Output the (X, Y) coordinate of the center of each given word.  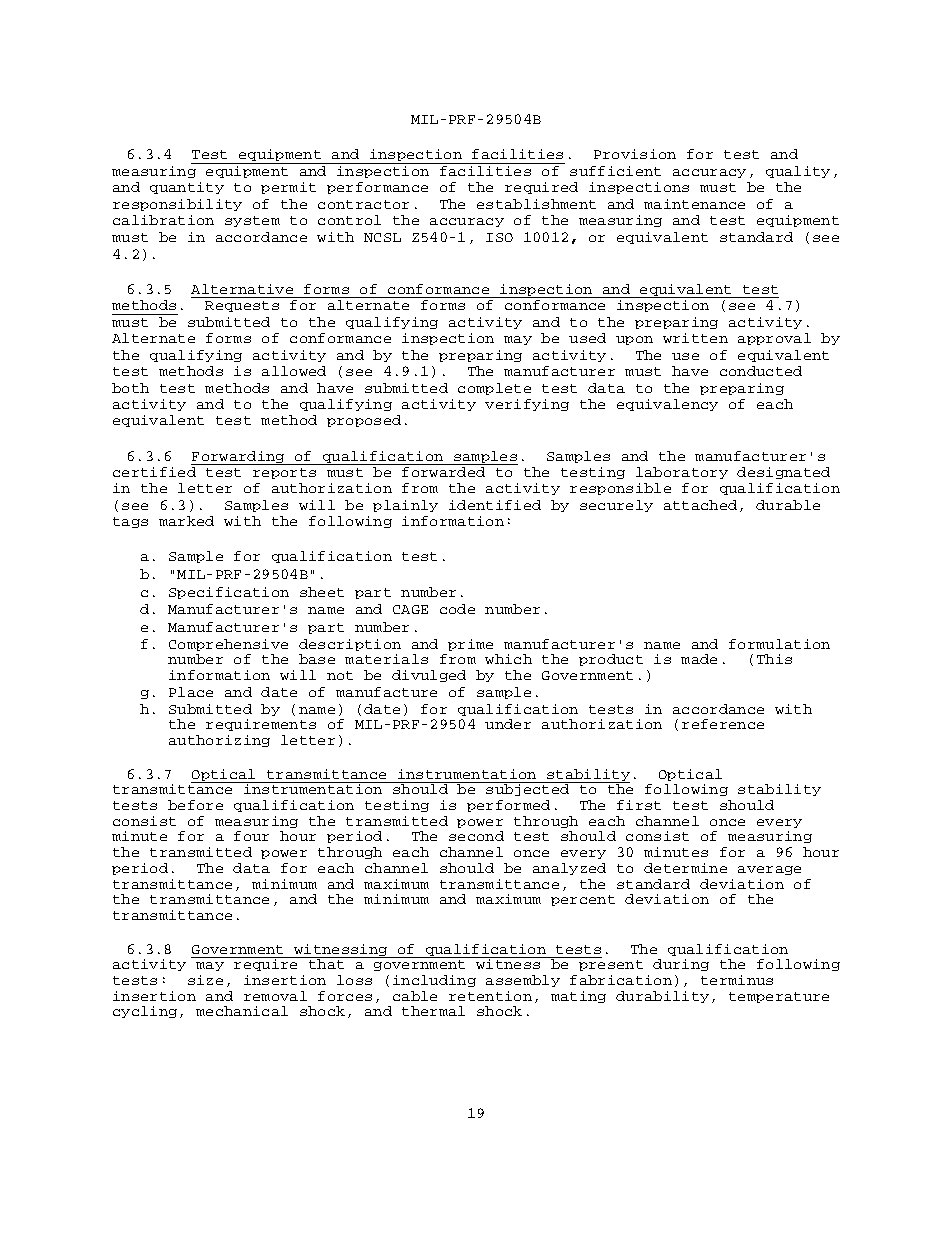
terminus (737, 980)
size (205, 980)
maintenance (694, 204)
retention (490, 996)
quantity (187, 188)
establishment (536, 204)
